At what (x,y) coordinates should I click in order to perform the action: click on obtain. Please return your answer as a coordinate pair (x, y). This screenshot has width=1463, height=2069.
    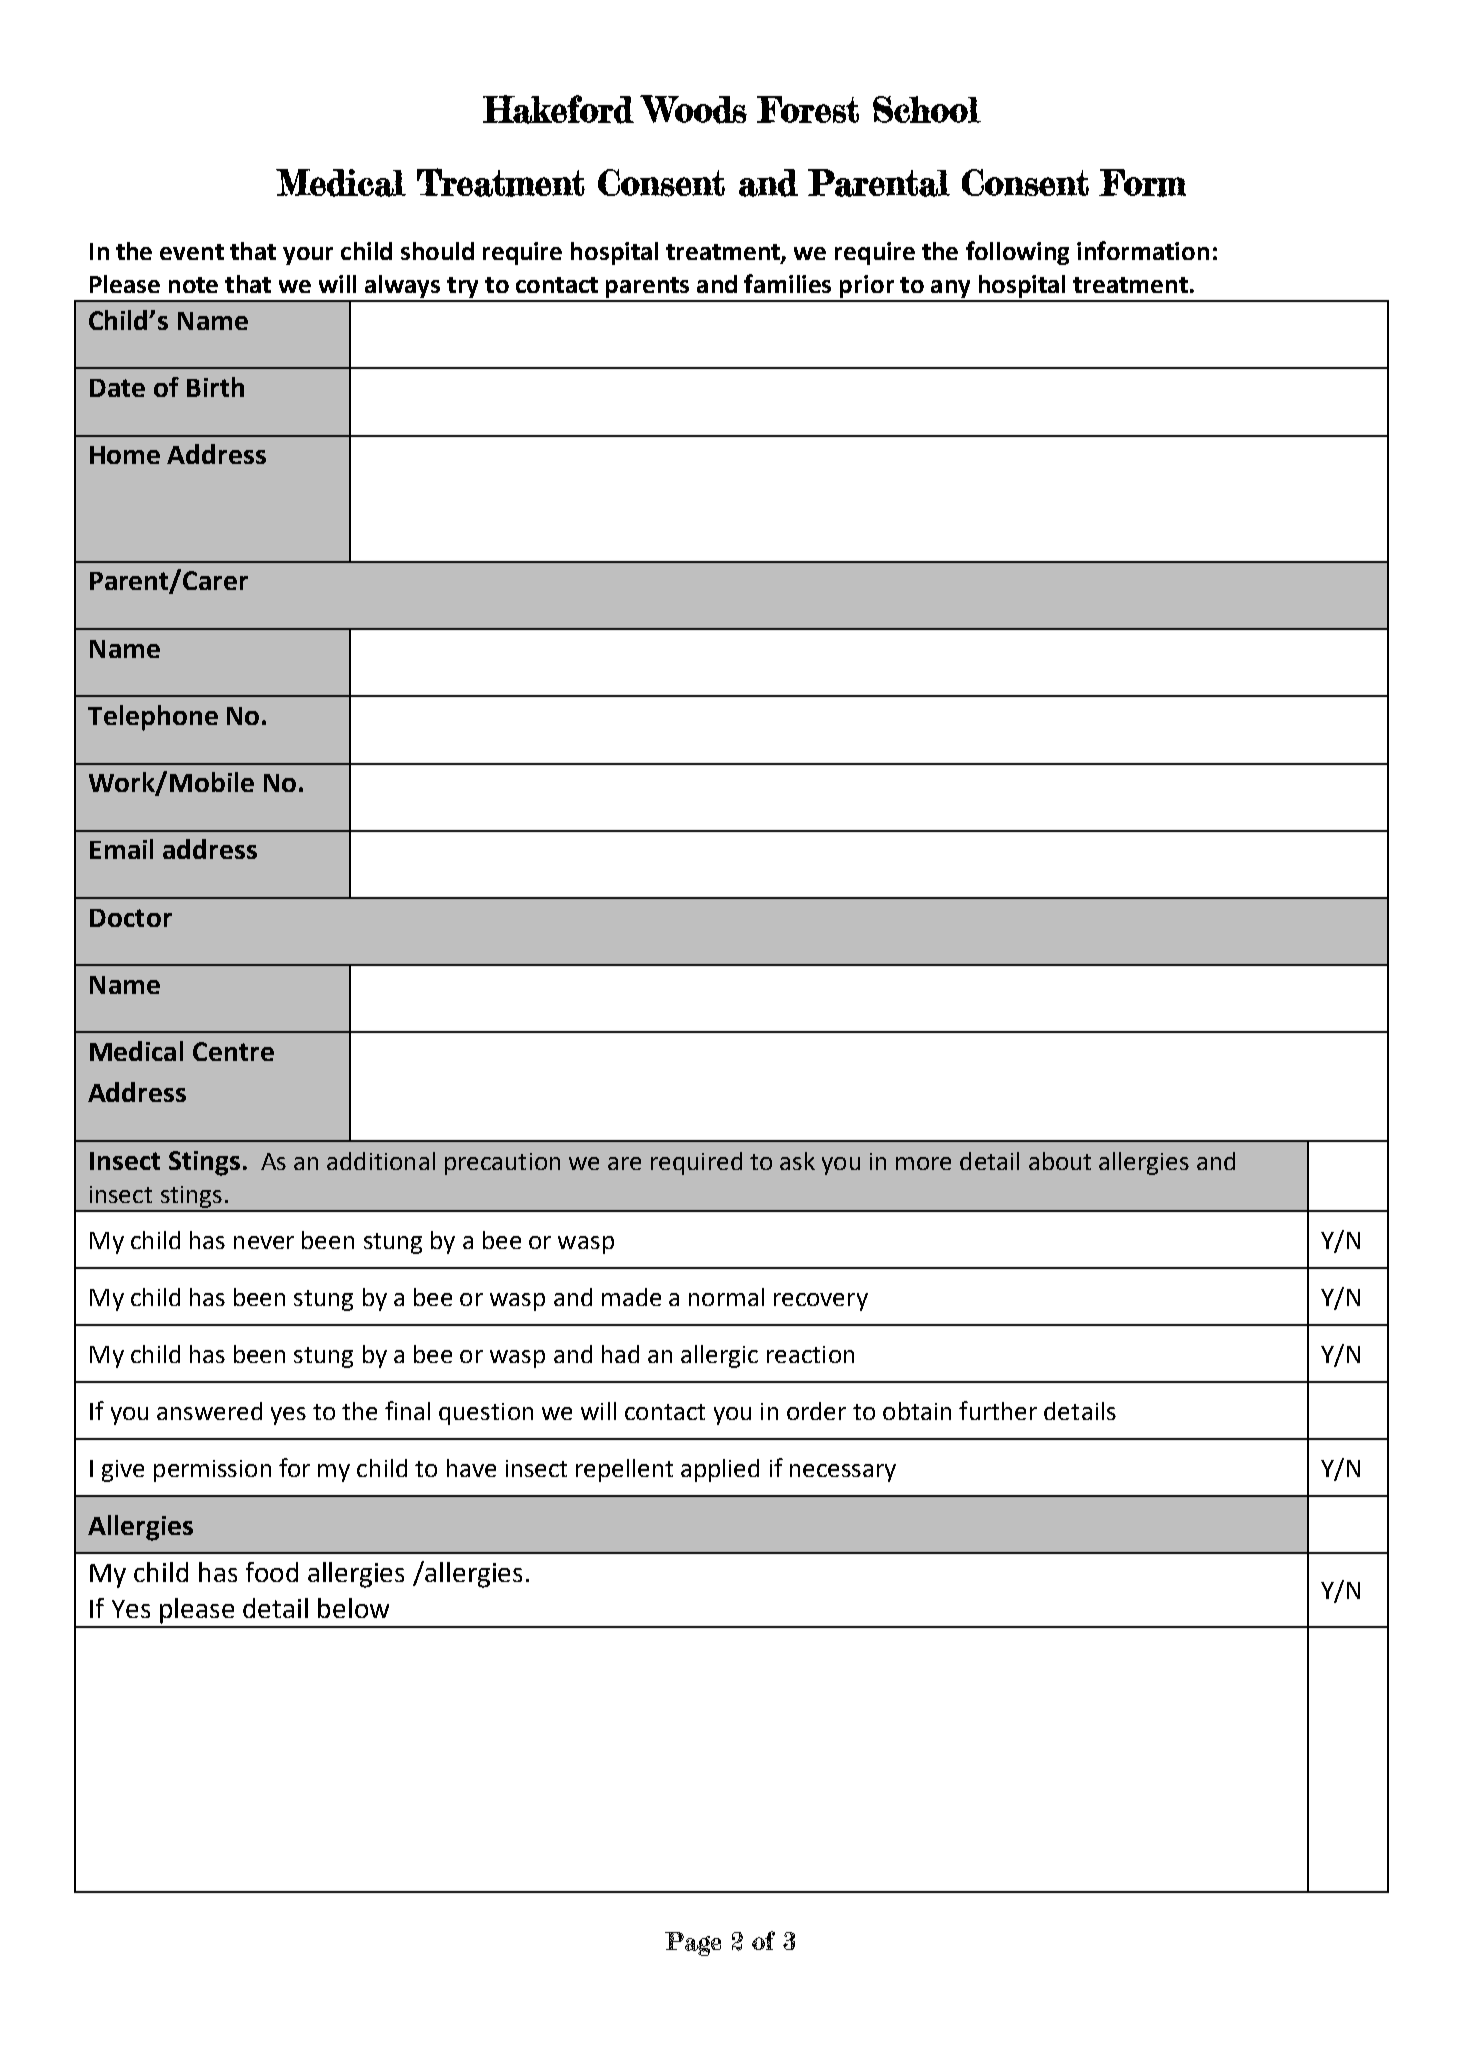
    Looking at the image, I should click on (917, 1411).
